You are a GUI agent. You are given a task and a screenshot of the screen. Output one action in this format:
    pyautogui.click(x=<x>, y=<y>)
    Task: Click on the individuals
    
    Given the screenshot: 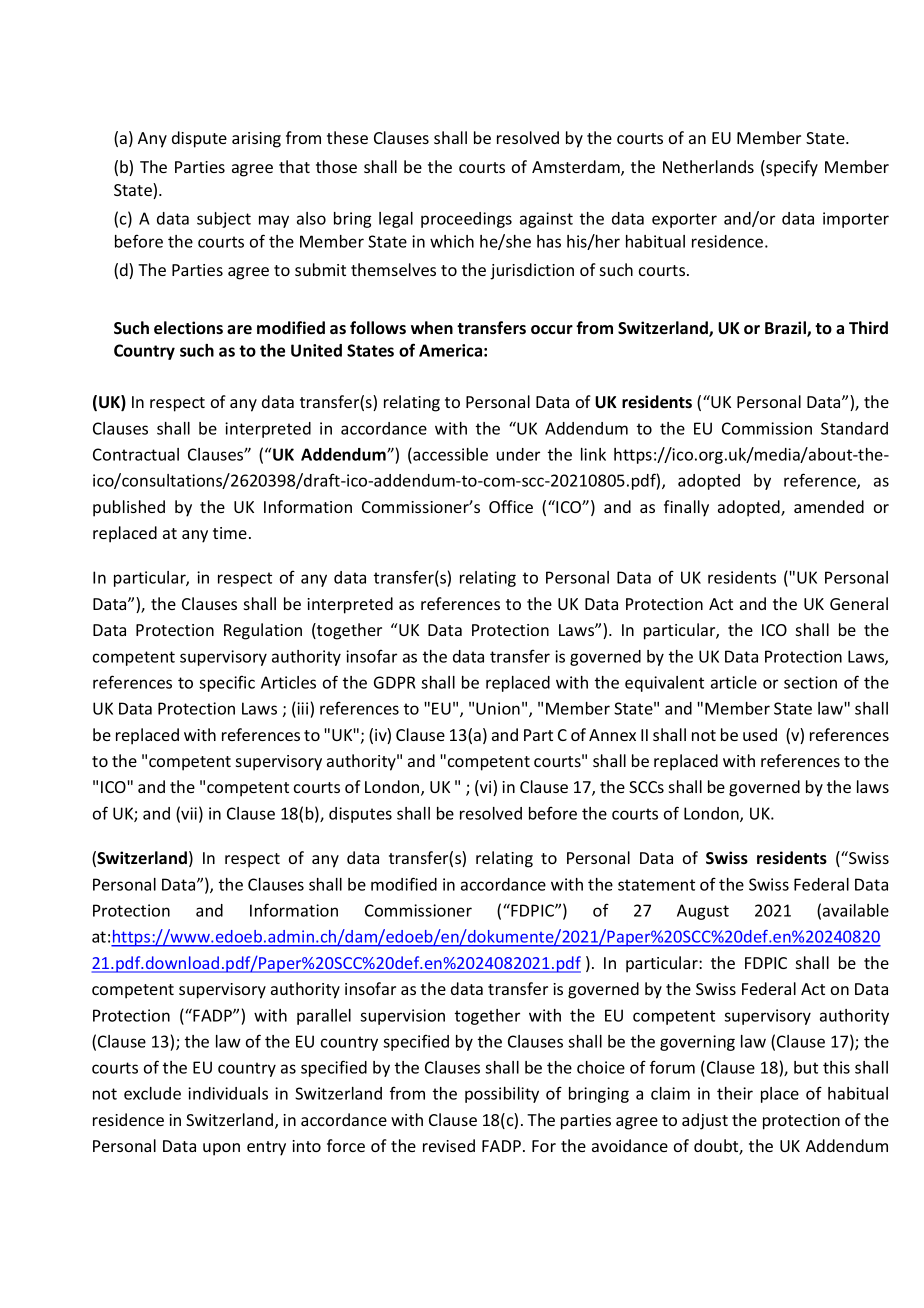 What is the action you would take?
    pyautogui.click(x=228, y=1093)
